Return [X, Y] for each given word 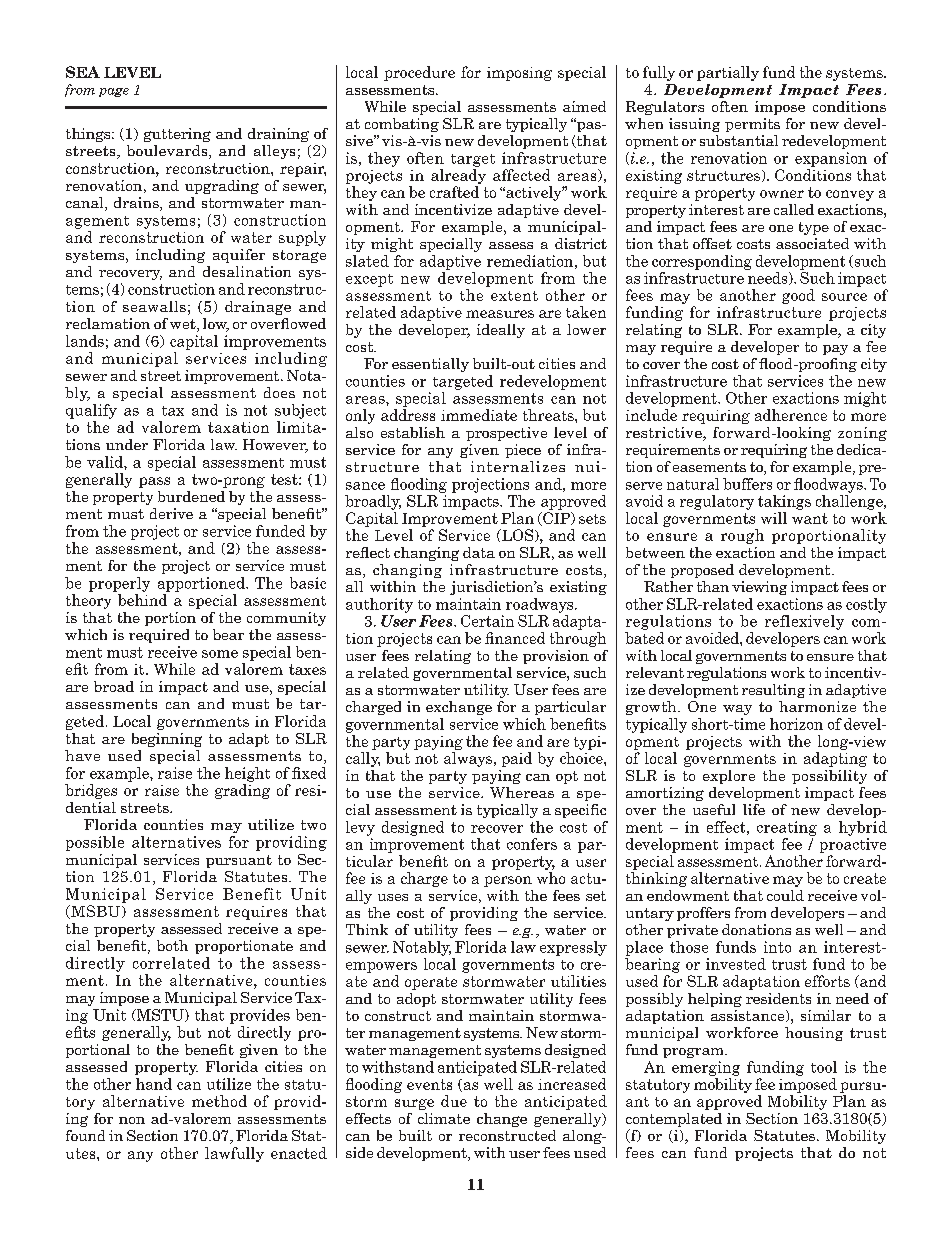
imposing [519, 74]
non [132, 1120]
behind [142, 600]
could [785, 895]
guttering [177, 135]
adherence [791, 415]
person [508, 881]
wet [184, 325]
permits [752, 125]
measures [500, 314]
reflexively [804, 622]
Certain [487, 621]
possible [95, 843]
